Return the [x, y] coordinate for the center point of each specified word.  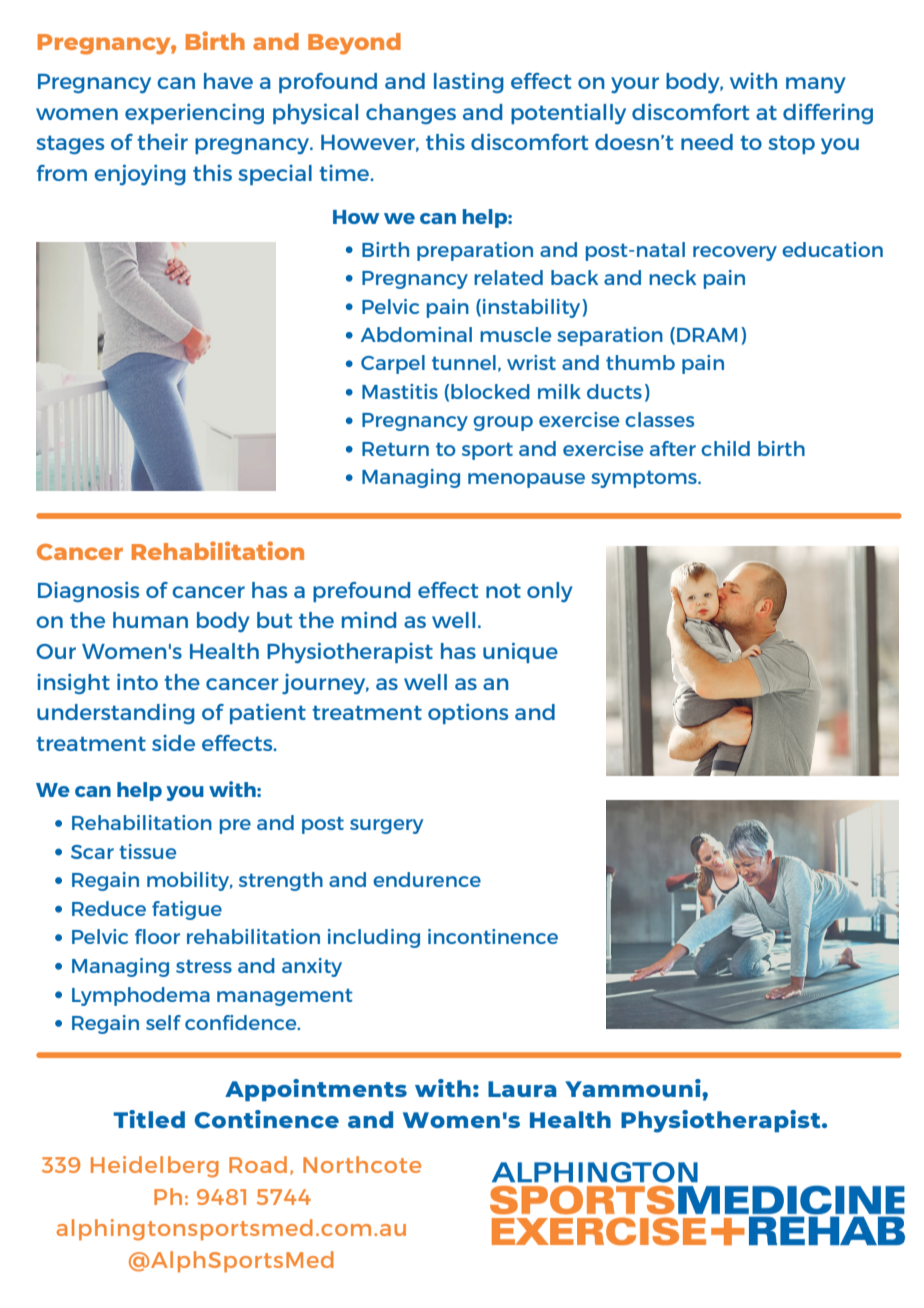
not [503, 590]
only [550, 592]
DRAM [707, 335]
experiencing [194, 113]
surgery [386, 826]
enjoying [140, 175]
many [816, 85]
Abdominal [416, 334]
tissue [147, 851]
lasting [469, 82]
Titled [149, 1119]
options [468, 714]
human [150, 620]
